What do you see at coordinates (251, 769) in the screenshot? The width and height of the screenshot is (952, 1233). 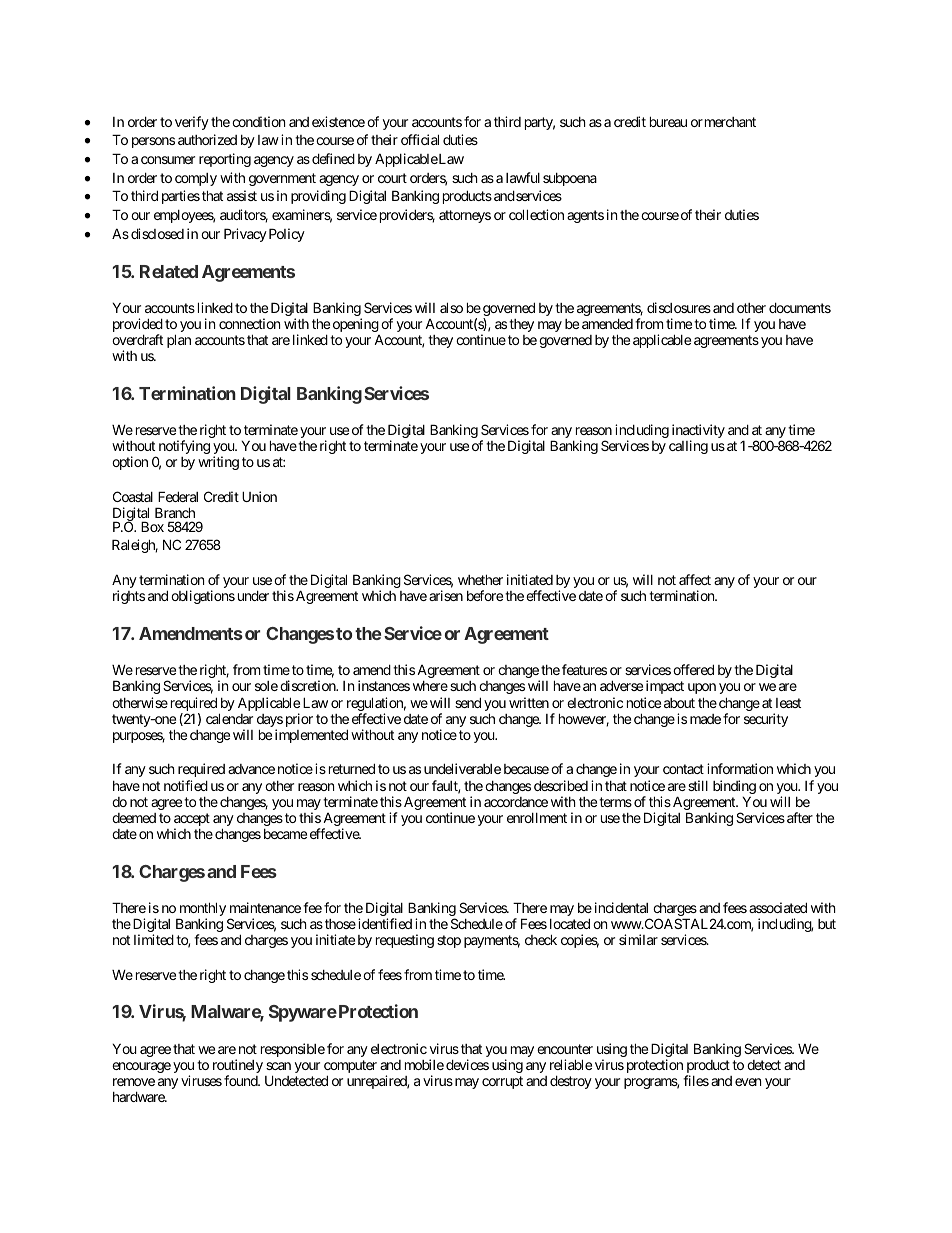 I see `advance` at bounding box center [251, 769].
